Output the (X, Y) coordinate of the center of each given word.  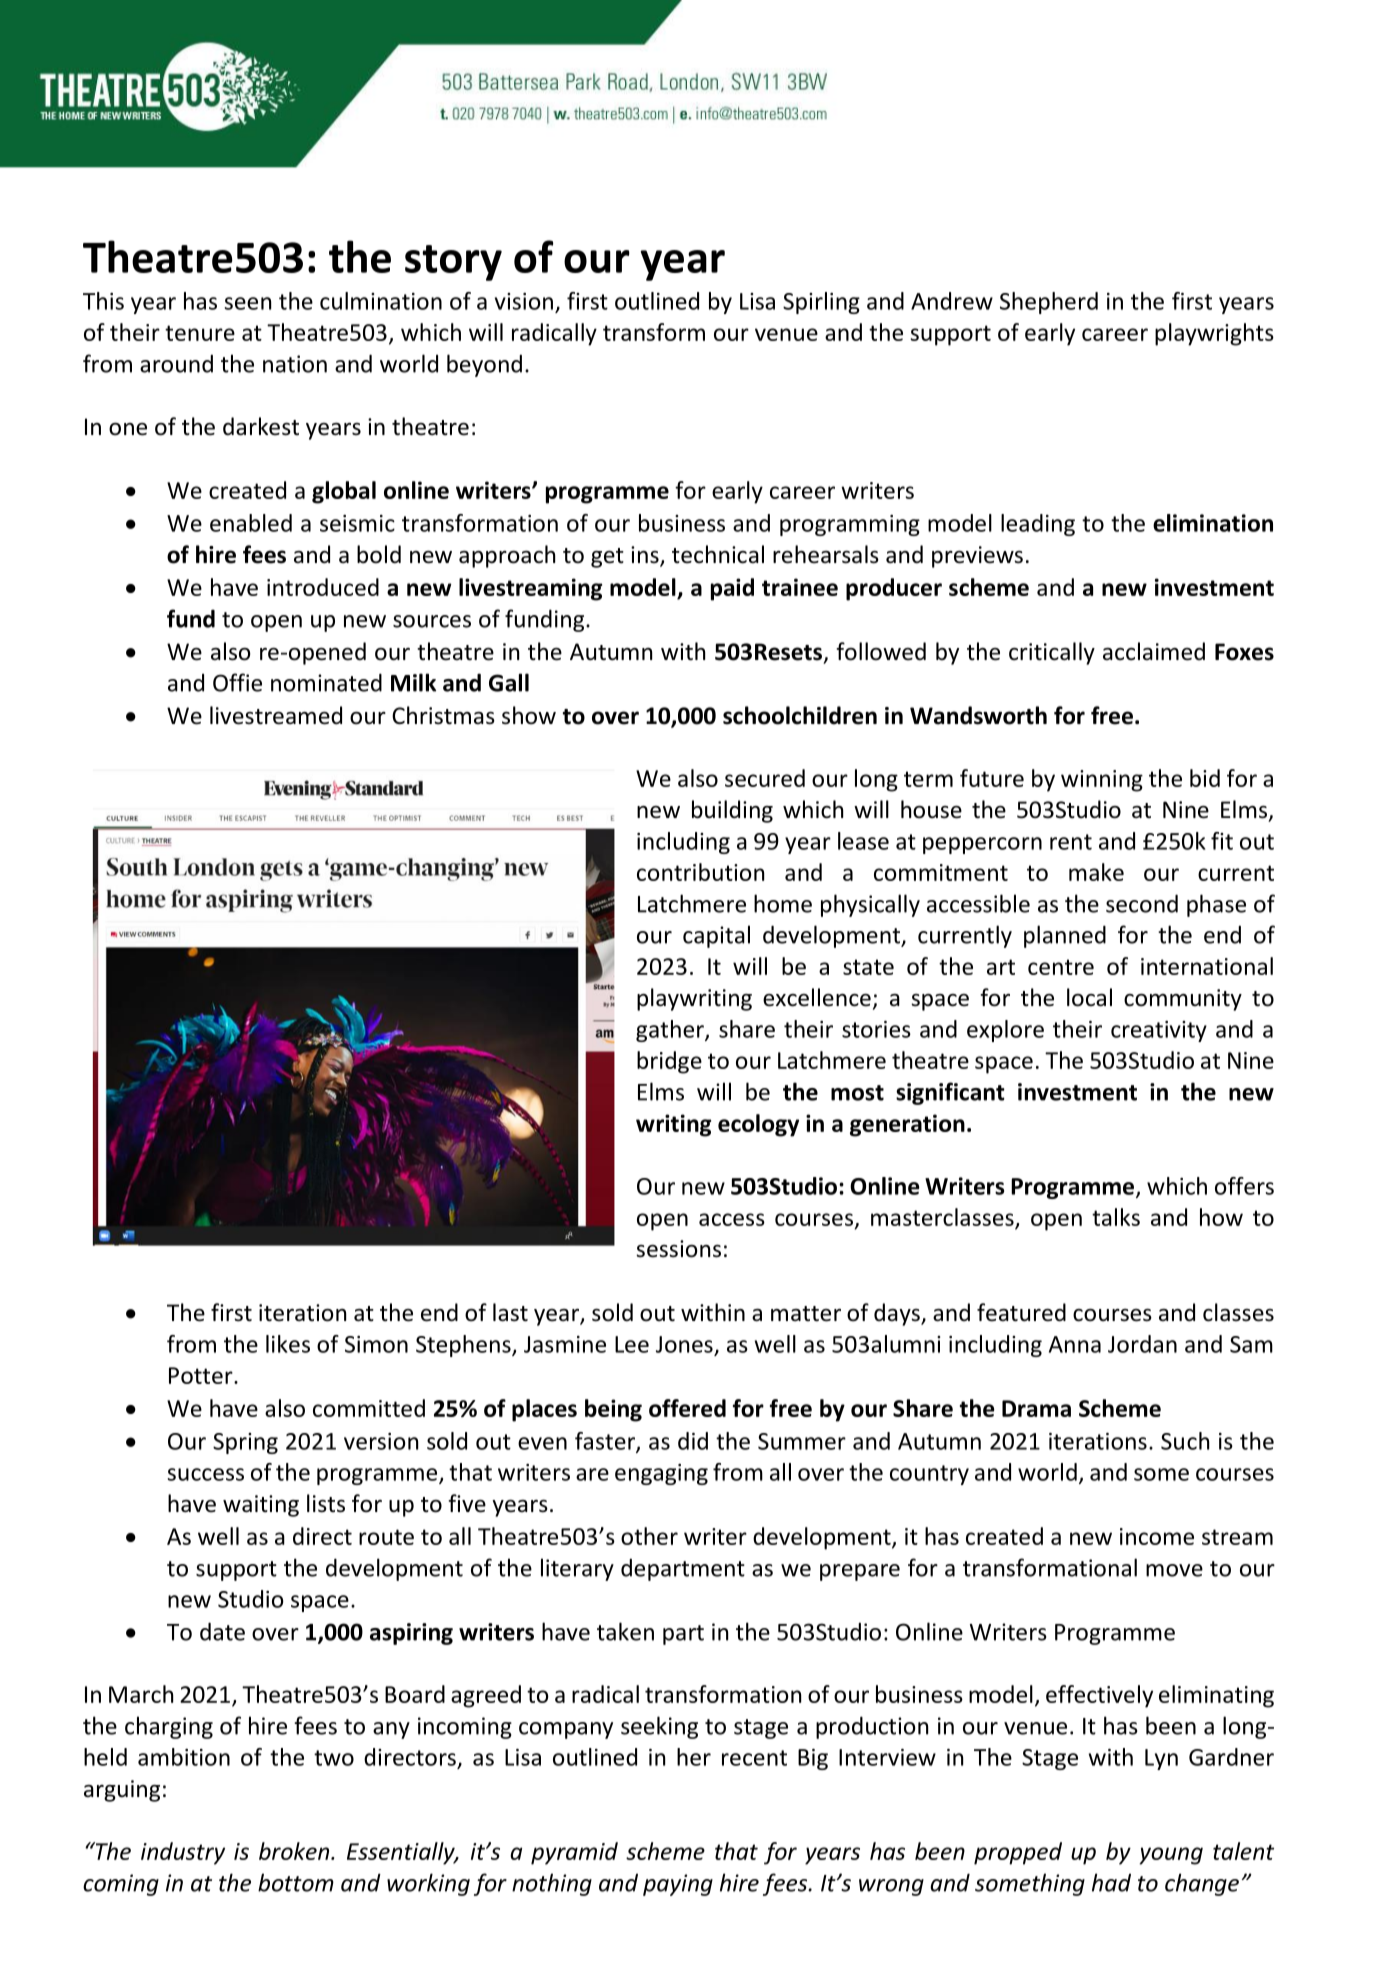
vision (524, 301)
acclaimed (1154, 651)
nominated (326, 682)
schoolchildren (800, 715)
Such (1185, 1441)
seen (248, 303)
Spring (245, 1443)
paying (678, 1885)
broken (295, 1851)
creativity (1159, 1031)
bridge (669, 1062)
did (693, 1441)
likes (288, 1344)
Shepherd (1049, 303)
